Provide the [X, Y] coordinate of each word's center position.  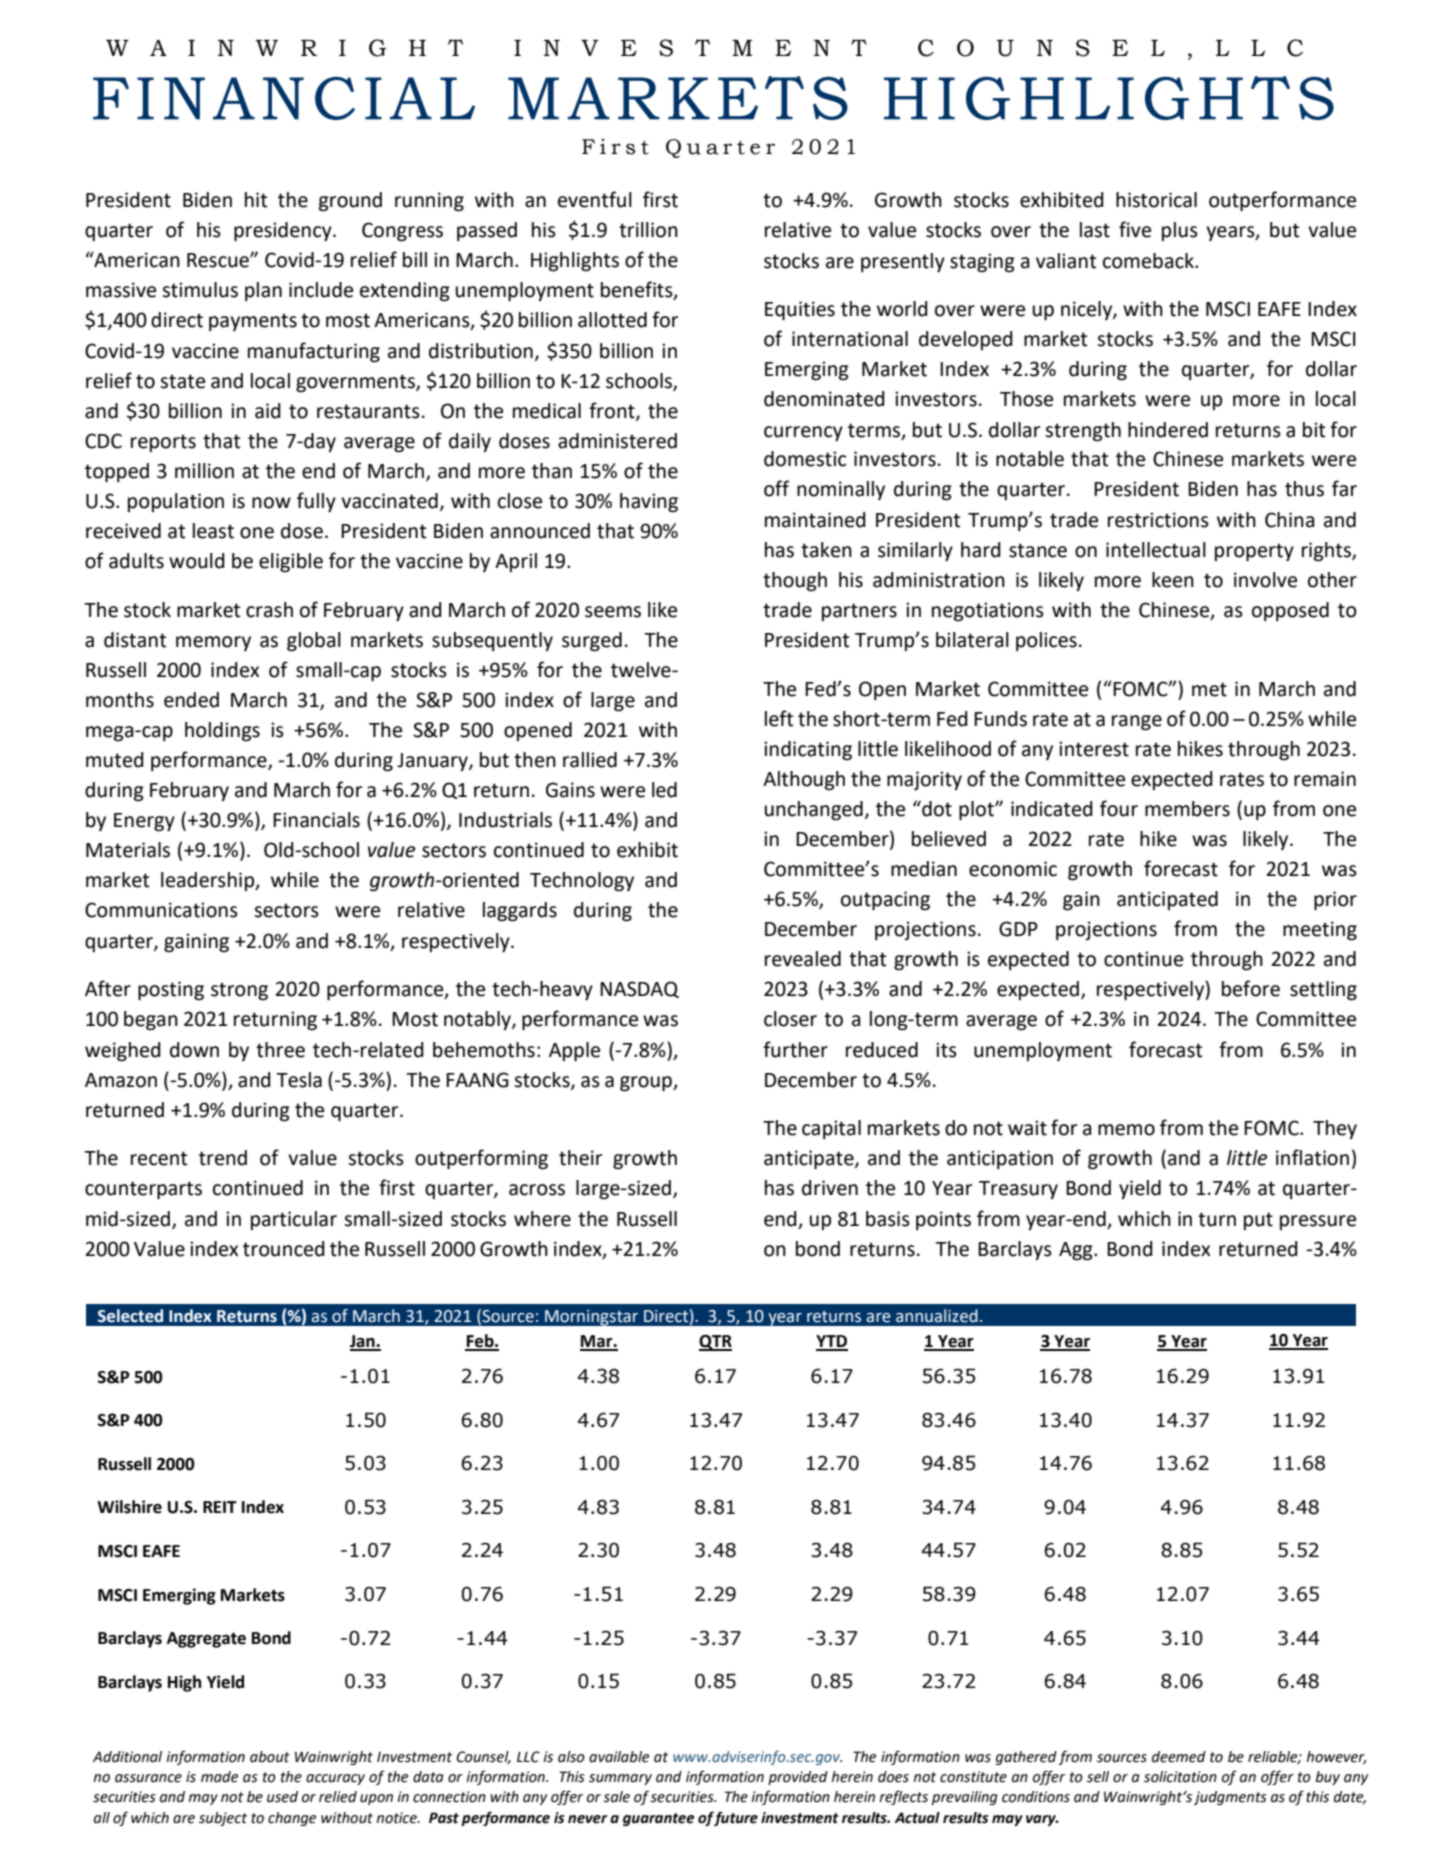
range [1137, 723]
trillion [648, 230]
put [1258, 1221]
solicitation [1180, 1777]
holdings [222, 732]
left [779, 718]
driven [830, 1188]
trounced [284, 1249]
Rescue [219, 260]
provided [798, 1778]
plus [1180, 231]
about [270, 1757]
